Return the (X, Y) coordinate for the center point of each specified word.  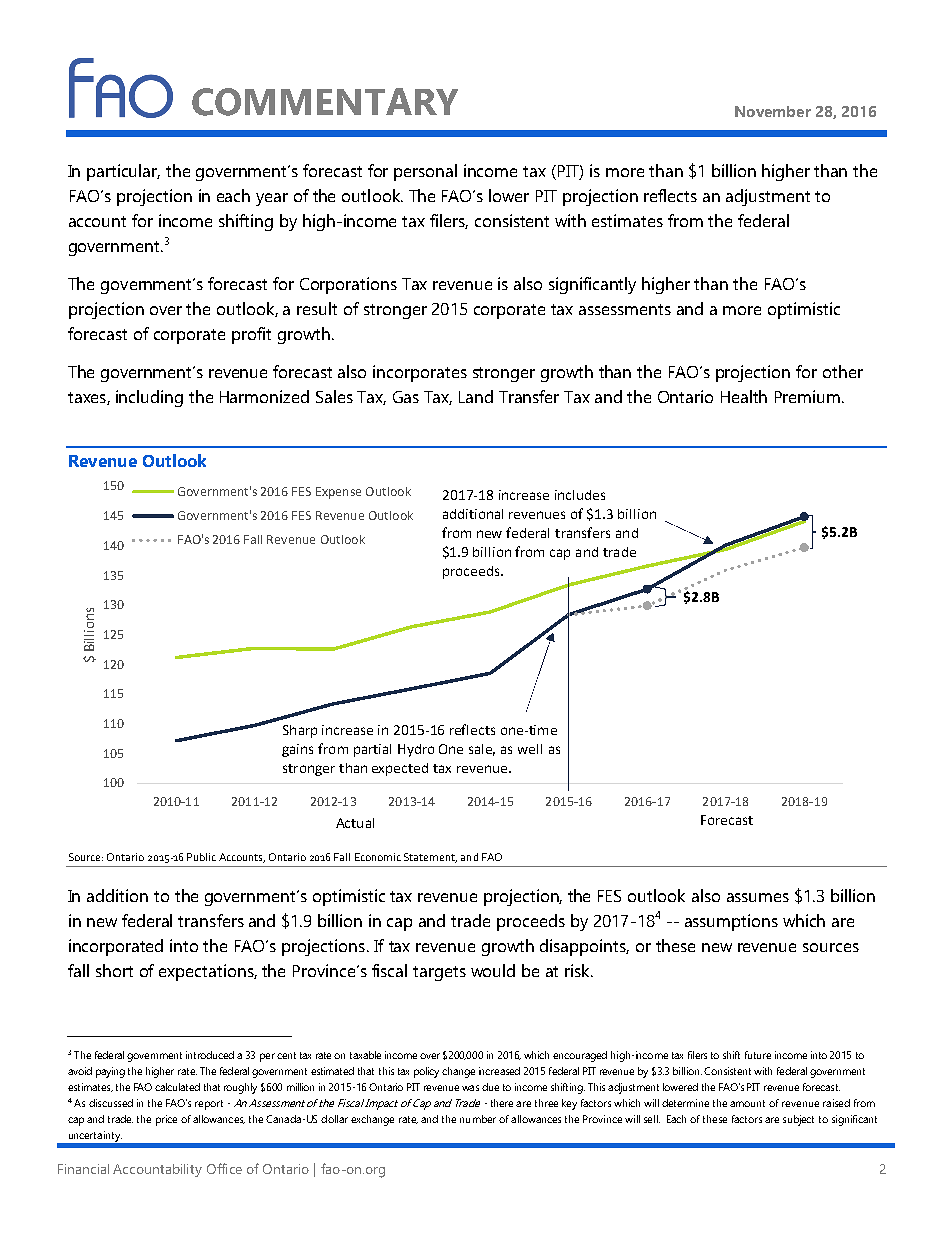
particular (123, 172)
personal (425, 172)
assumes (758, 897)
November (773, 111)
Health (744, 396)
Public (201, 857)
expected (400, 769)
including (149, 398)
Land (476, 396)
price (166, 1120)
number (478, 1119)
